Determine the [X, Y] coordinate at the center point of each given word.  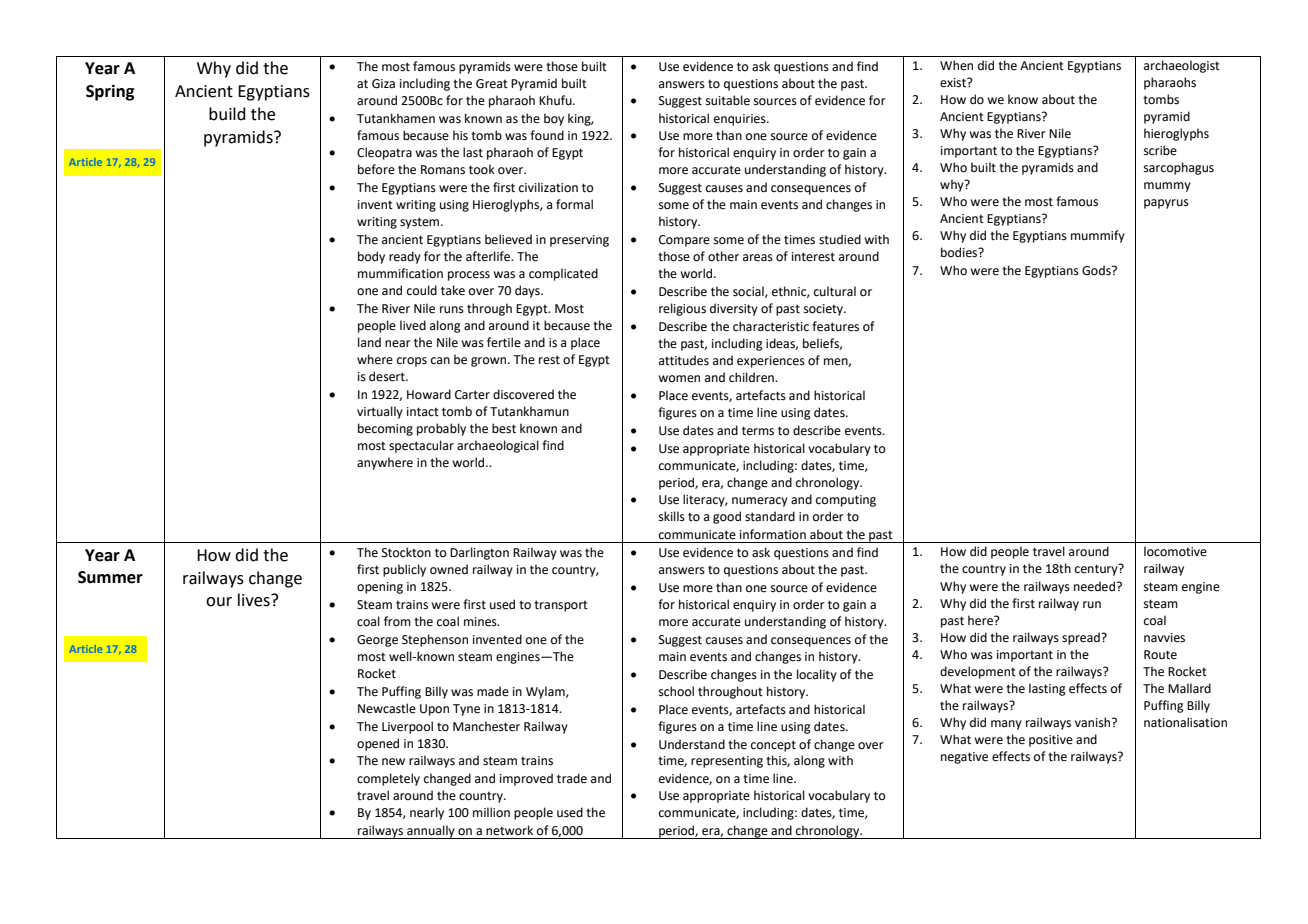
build [227, 114]
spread [1082, 638]
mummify [1098, 236]
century [1097, 569]
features [835, 326]
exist [954, 83]
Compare [684, 241]
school [676, 691]
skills [672, 516]
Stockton [406, 552]
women [679, 379]
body [371, 257]
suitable [728, 100]
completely [388, 779]
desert [388, 376]
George [377, 641]
